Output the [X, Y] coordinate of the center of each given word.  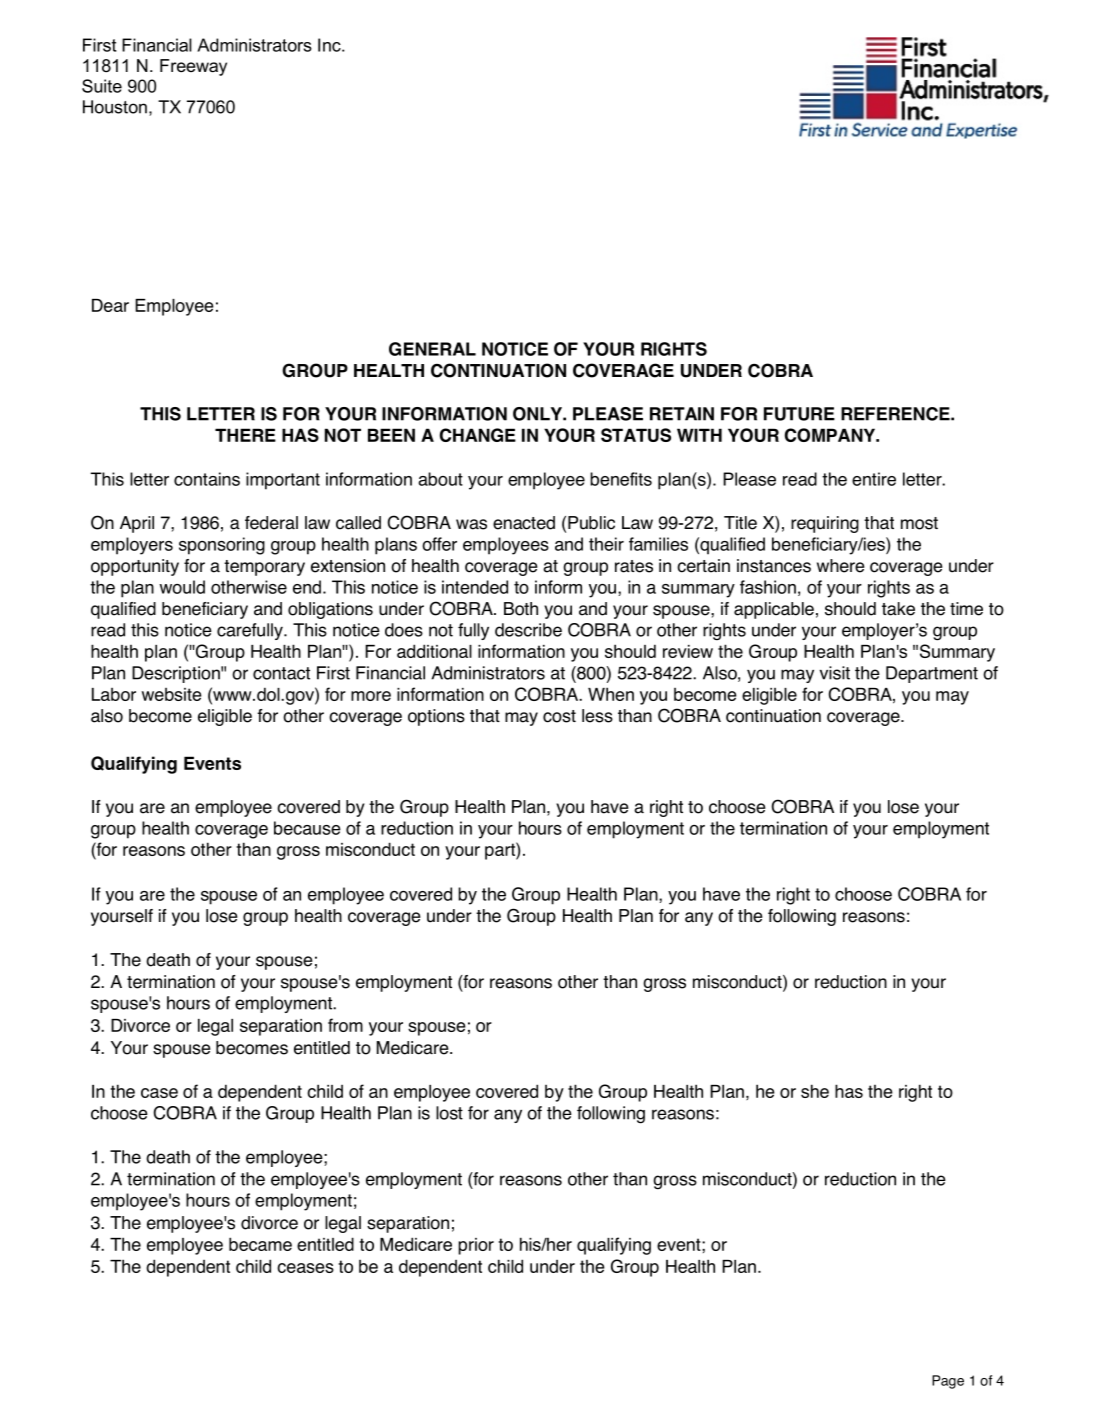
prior [476, 1246]
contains [207, 479]
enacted [524, 523]
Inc [330, 45]
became [260, 1244]
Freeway [193, 67]
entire [874, 479]
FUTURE [799, 414]
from [345, 1025]
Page [948, 1382]
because [307, 828]
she [815, 1091]
